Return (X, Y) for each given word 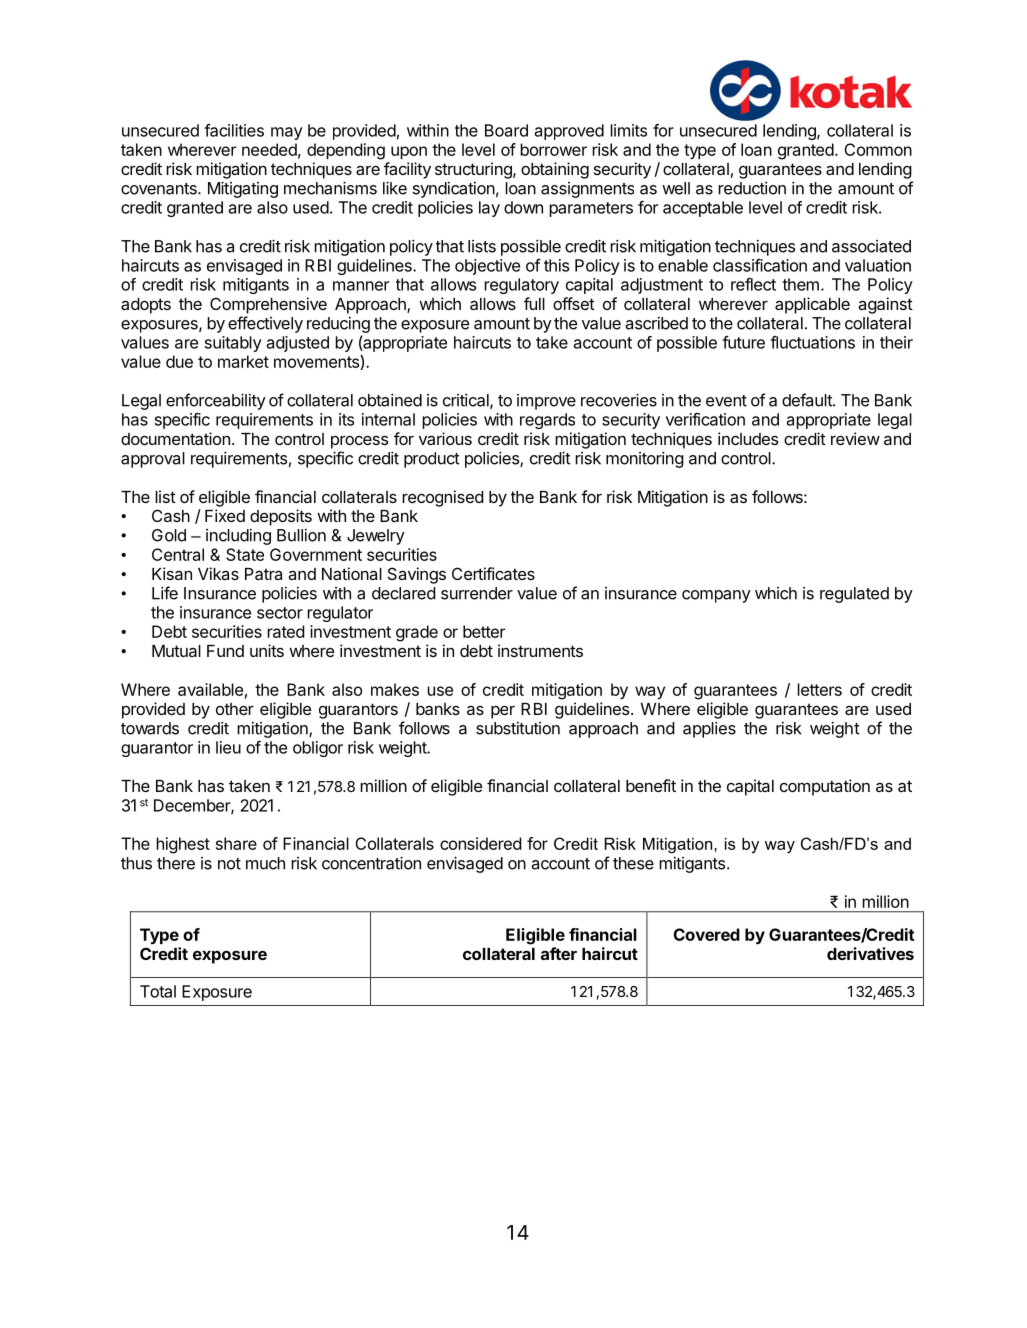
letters (819, 689)
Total (158, 991)
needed (269, 149)
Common (878, 149)
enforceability (216, 401)
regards (547, 421)
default (808, 400)
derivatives (870, 953)
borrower (553, 149)
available (210, 689)
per (503, 712)
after (559, 953)
